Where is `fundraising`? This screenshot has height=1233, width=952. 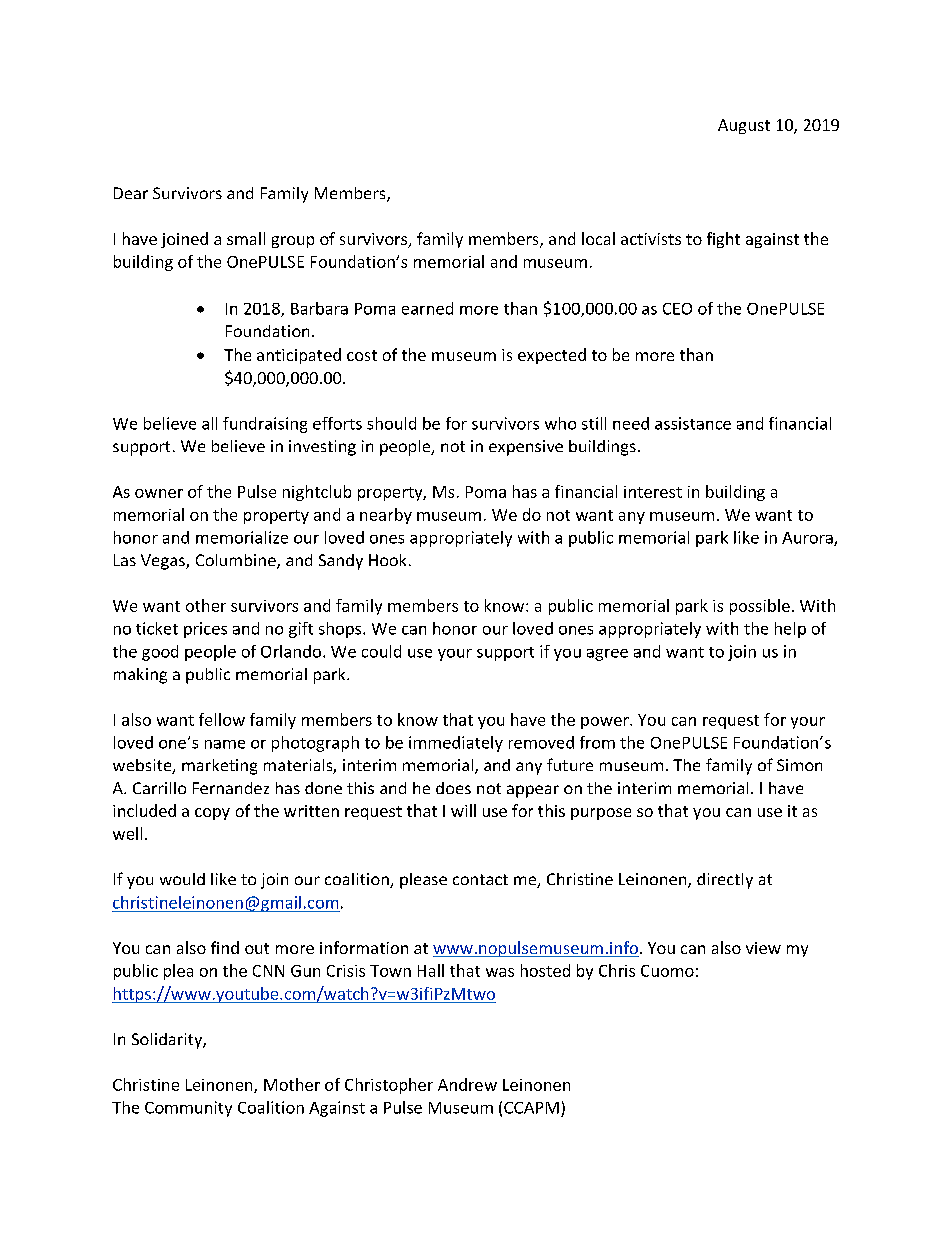 fundraising is located at coordinates (265, 425).
